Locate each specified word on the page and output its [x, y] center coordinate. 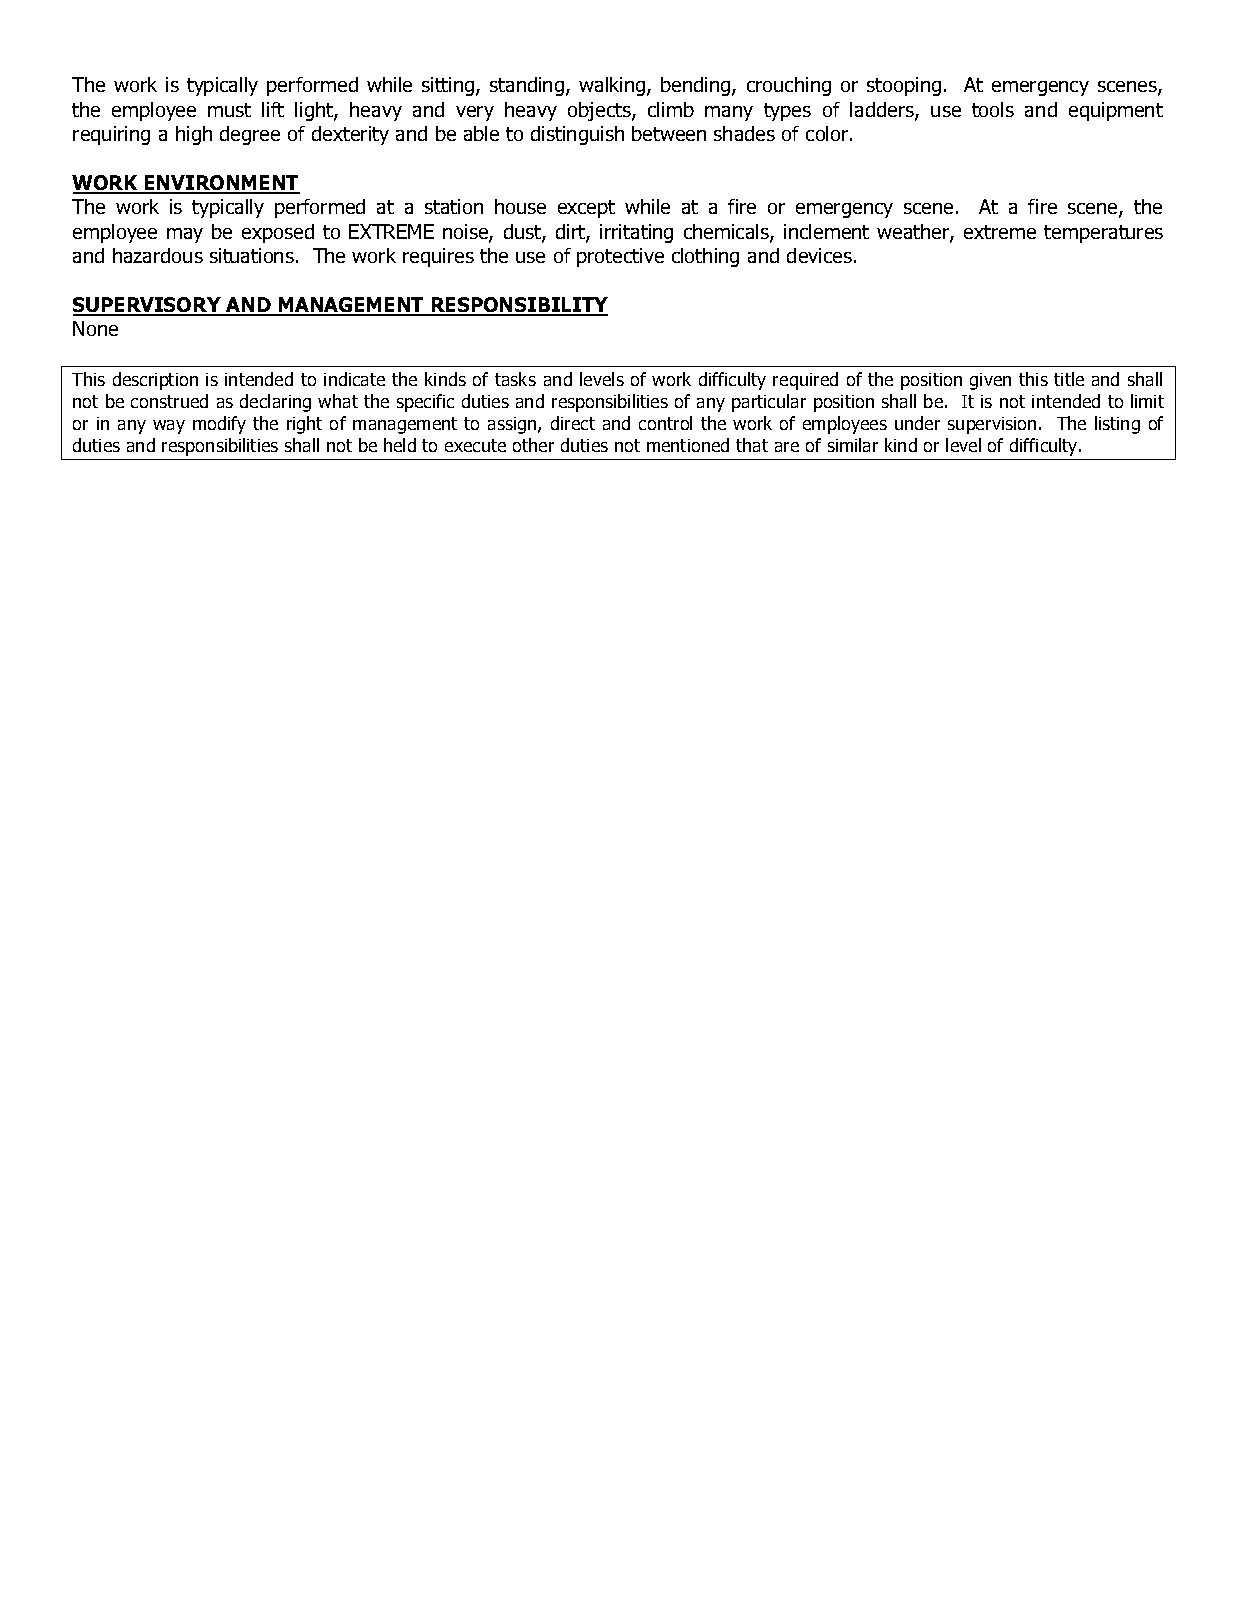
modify [219, 425]
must [229, 110]
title [1069, 379]
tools [993, 109]
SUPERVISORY [148, 306]
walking [613, 86]
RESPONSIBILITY [518, 306]
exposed [278, 233]
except [586, 209]
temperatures [1103, 234]
